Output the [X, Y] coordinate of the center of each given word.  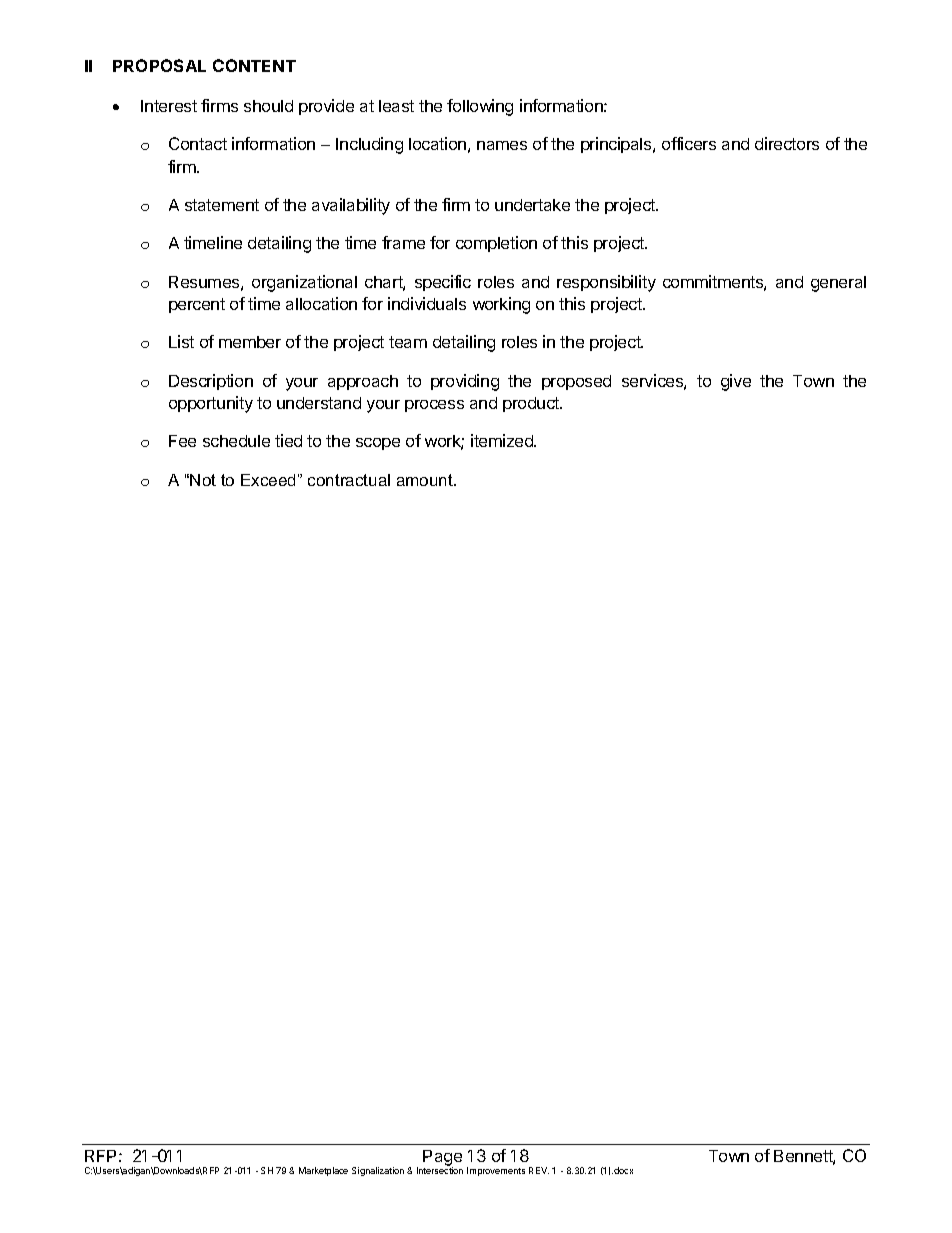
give [736, 382]
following [480, 107]
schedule [236, 441]
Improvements [496, 1171]
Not [203, 480]
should [268, 106]
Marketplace [323, 1171]
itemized [503, 440]
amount [426, 480]
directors [787, 143]
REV [539, 1170]
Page [442, 1159]
